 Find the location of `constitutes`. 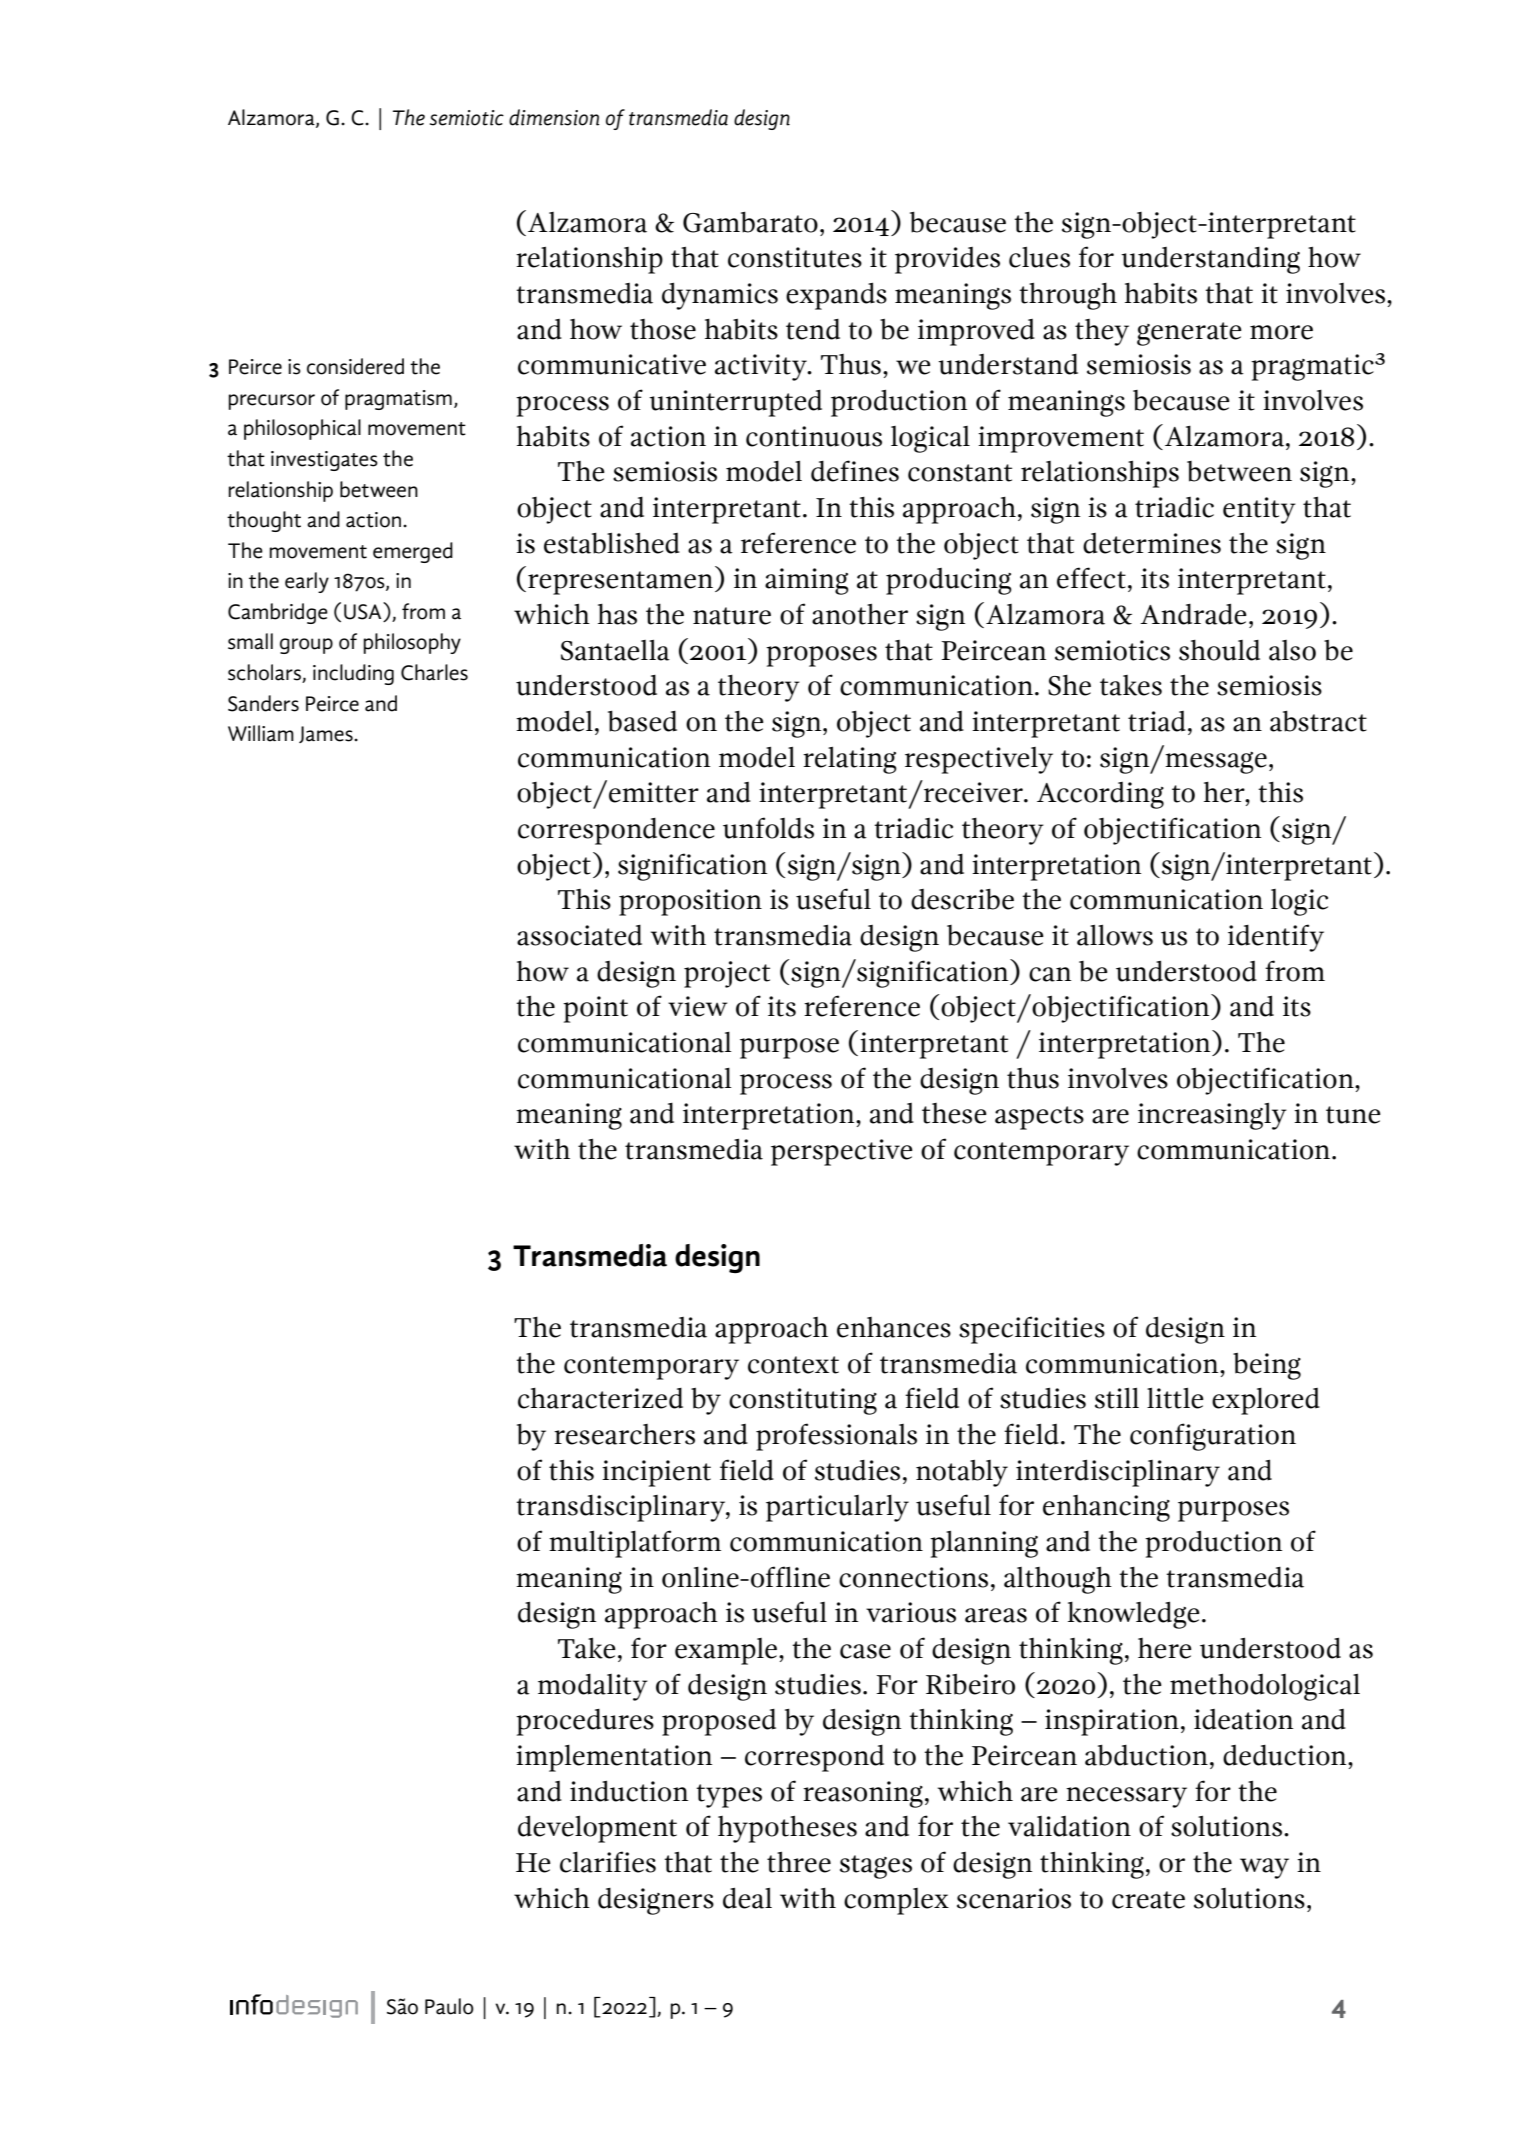

constitutes is located at coordinates (795, 257).
